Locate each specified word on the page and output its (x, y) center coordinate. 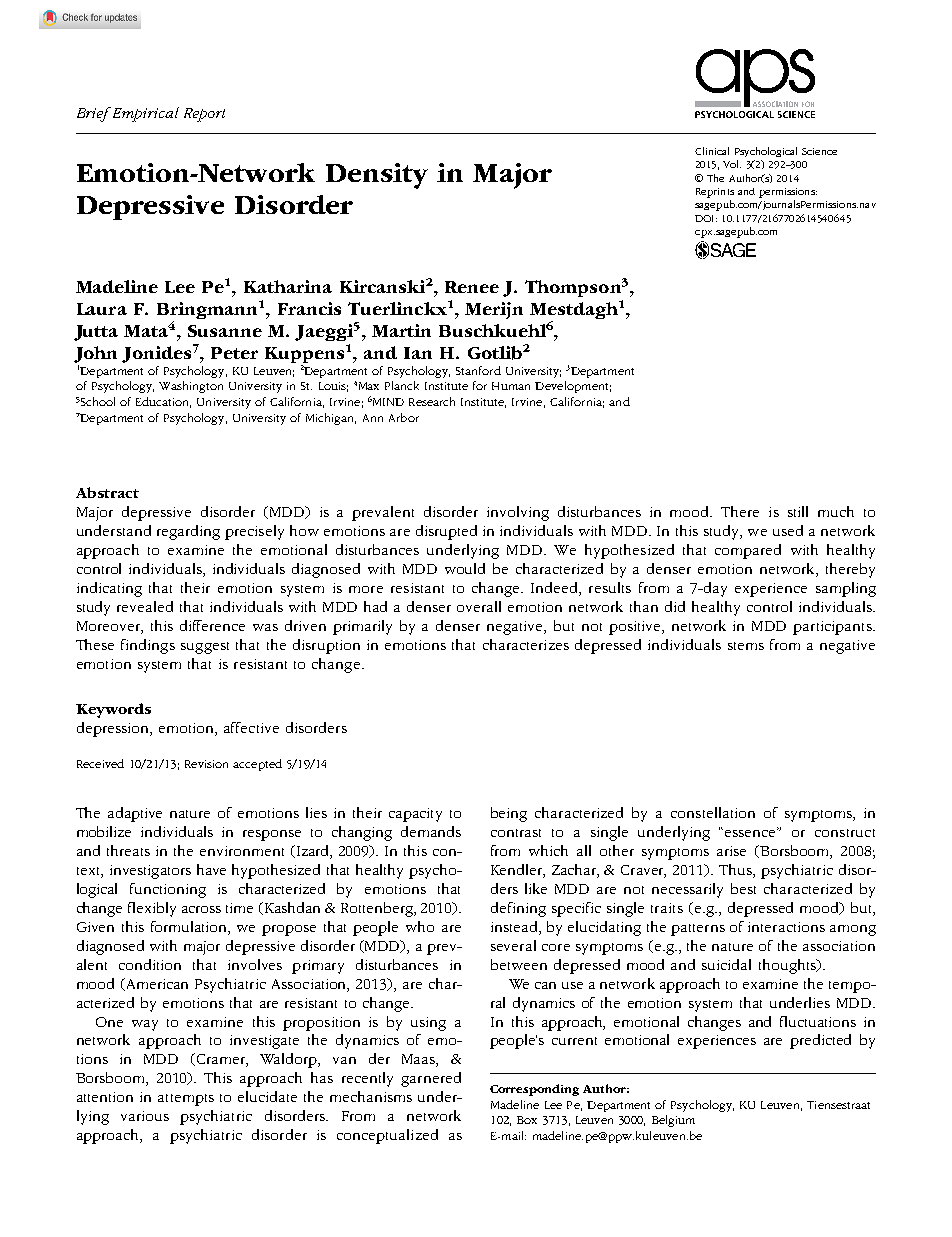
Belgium (673, 1121)
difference (212, 625)
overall (479, 606)
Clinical (712, 151)
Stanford (478, 370)
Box (527, 1120)
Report (204, 115)
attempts (186, 1100)
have (211, 869)
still (798, 511)
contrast (516, 833)
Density (377, 176)
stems (746, 646)
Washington (191, 387)
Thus (736, 871)
